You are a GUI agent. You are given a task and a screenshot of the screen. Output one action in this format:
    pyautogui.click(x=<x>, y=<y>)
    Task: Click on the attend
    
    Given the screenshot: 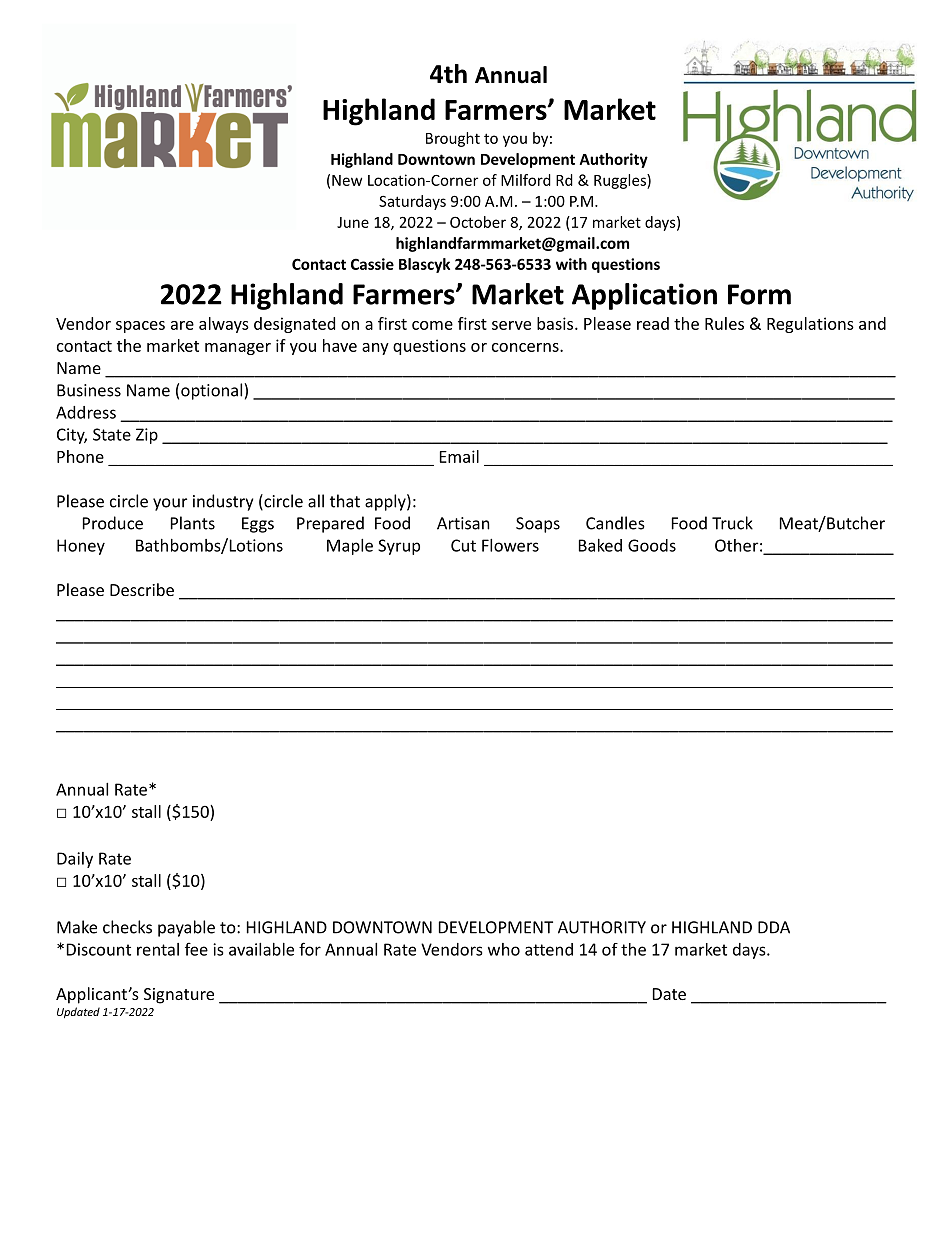 What is the action you would take?
    pyautogui.click(x=549, y=949)
